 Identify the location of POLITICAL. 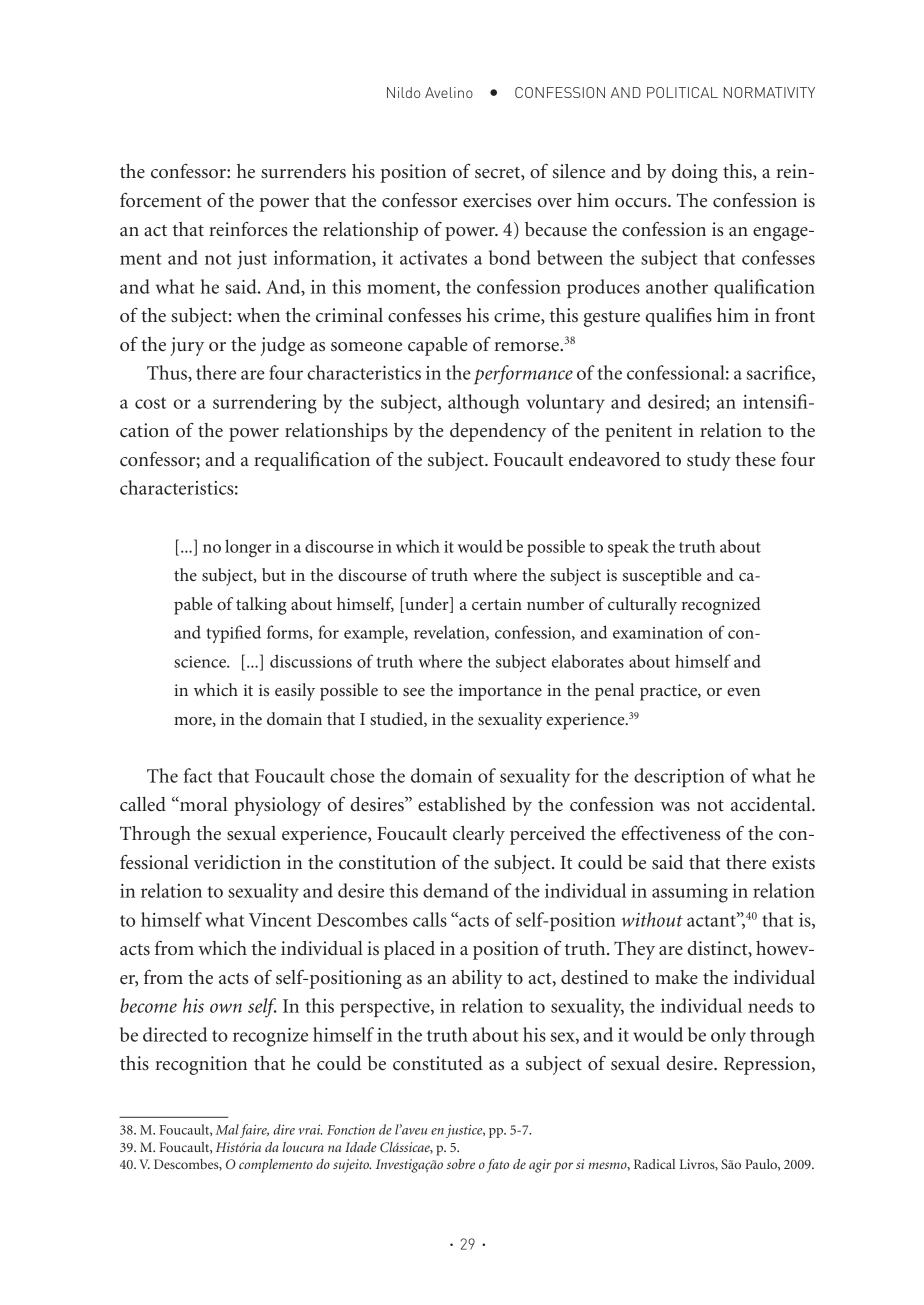
(682, 92).
